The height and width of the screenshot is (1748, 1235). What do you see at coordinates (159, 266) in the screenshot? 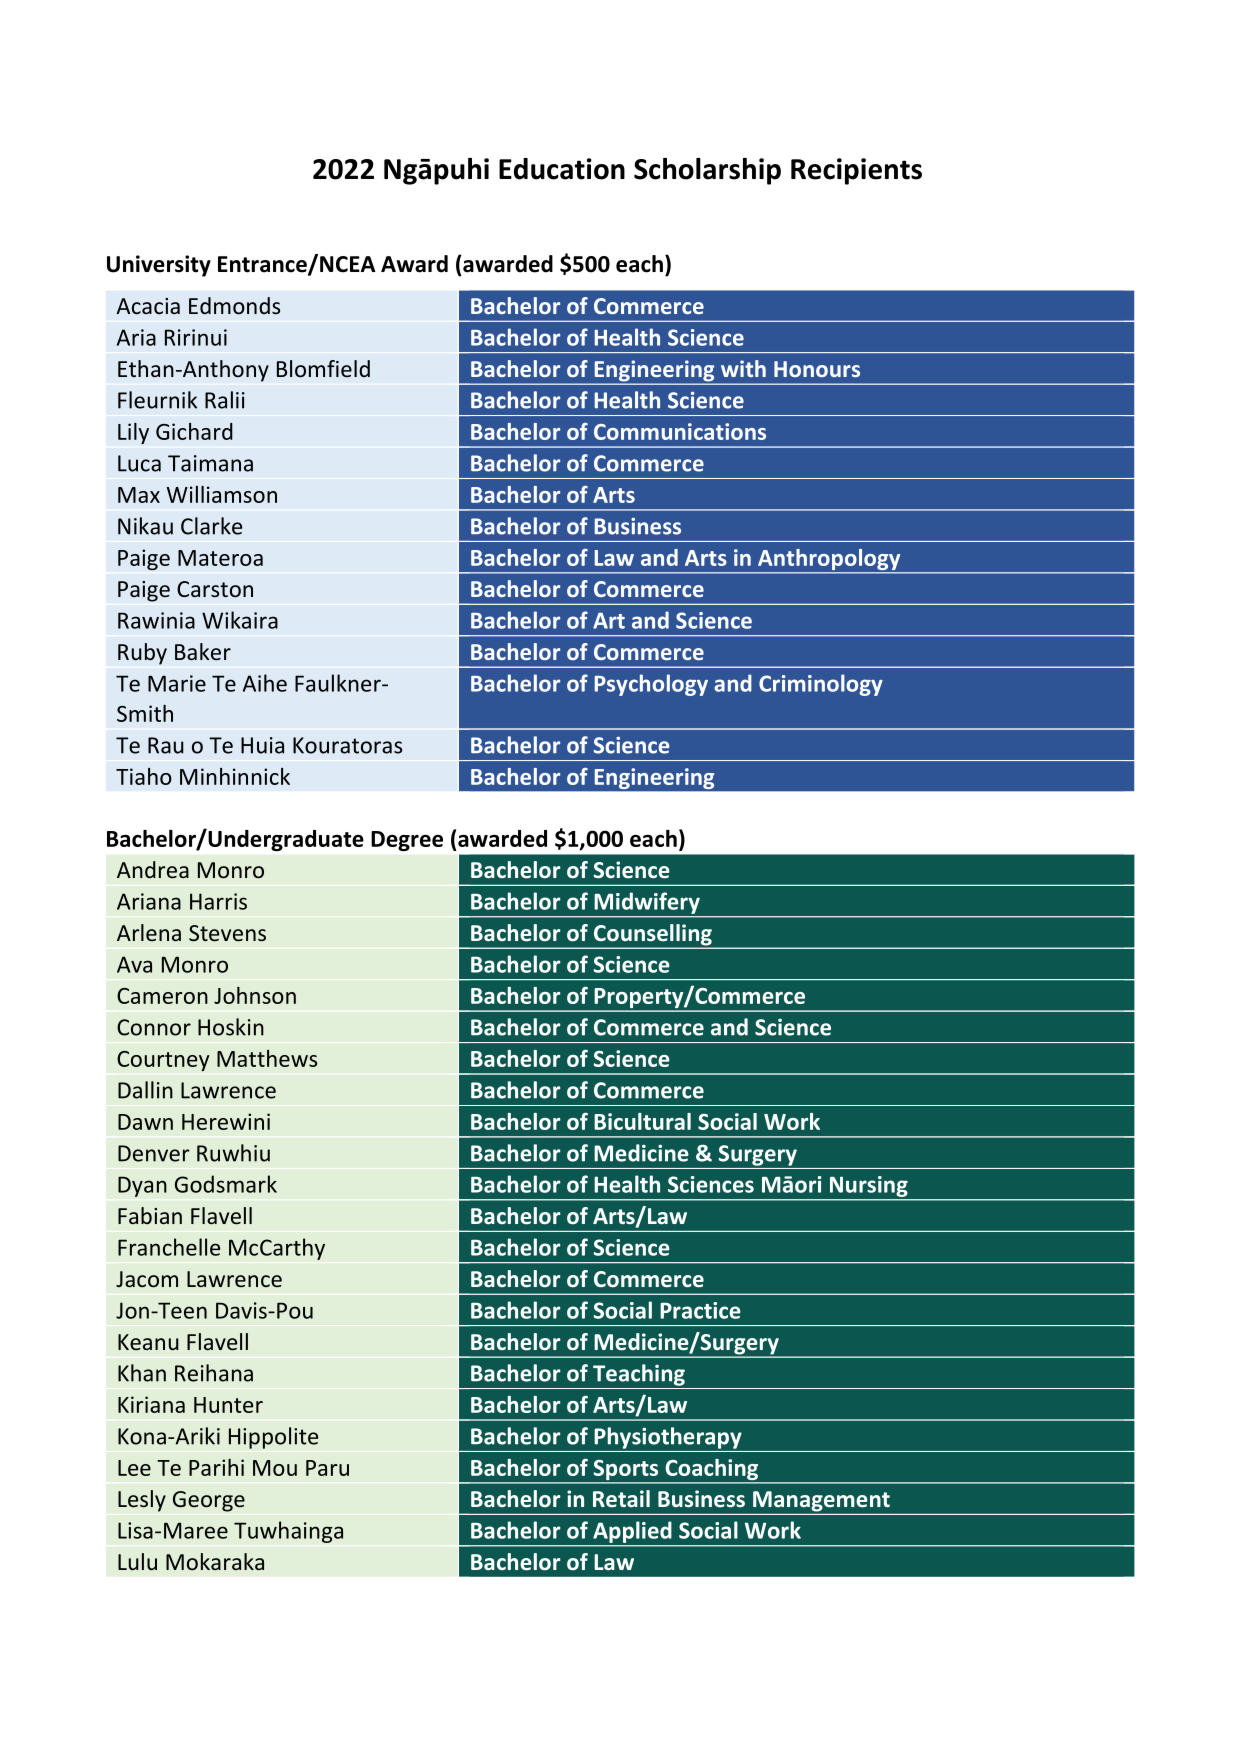
I see `University` at bounding box center [159, 266].
